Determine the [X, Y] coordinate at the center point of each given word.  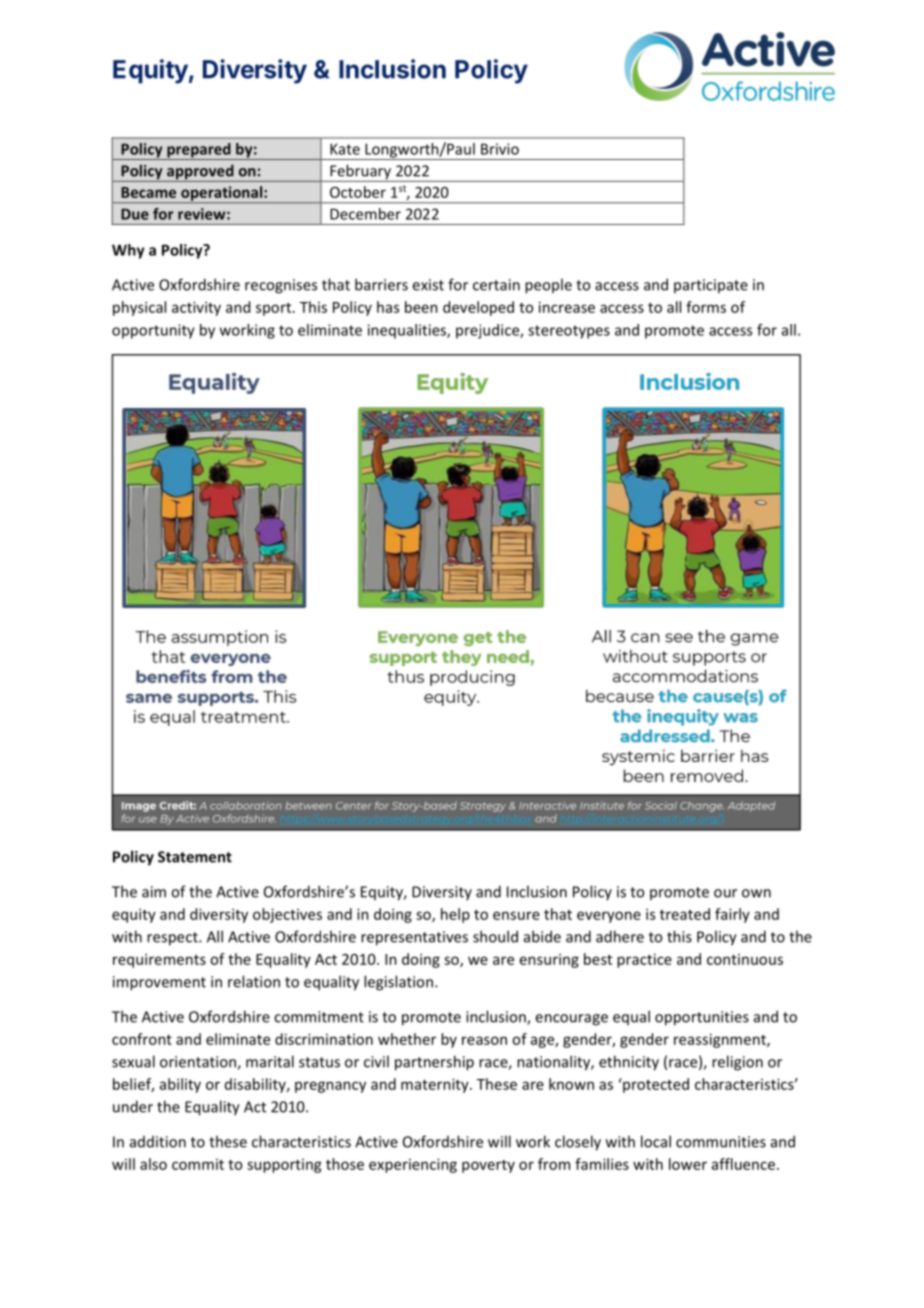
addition [158, 1142]
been [421, 307]
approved [200, 173]
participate [711, 286]
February [361, 173]
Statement [195, 857]
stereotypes [569, 332]
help [455, 915]
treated [685, 914]
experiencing [413, 1165]
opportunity [153, 331]
